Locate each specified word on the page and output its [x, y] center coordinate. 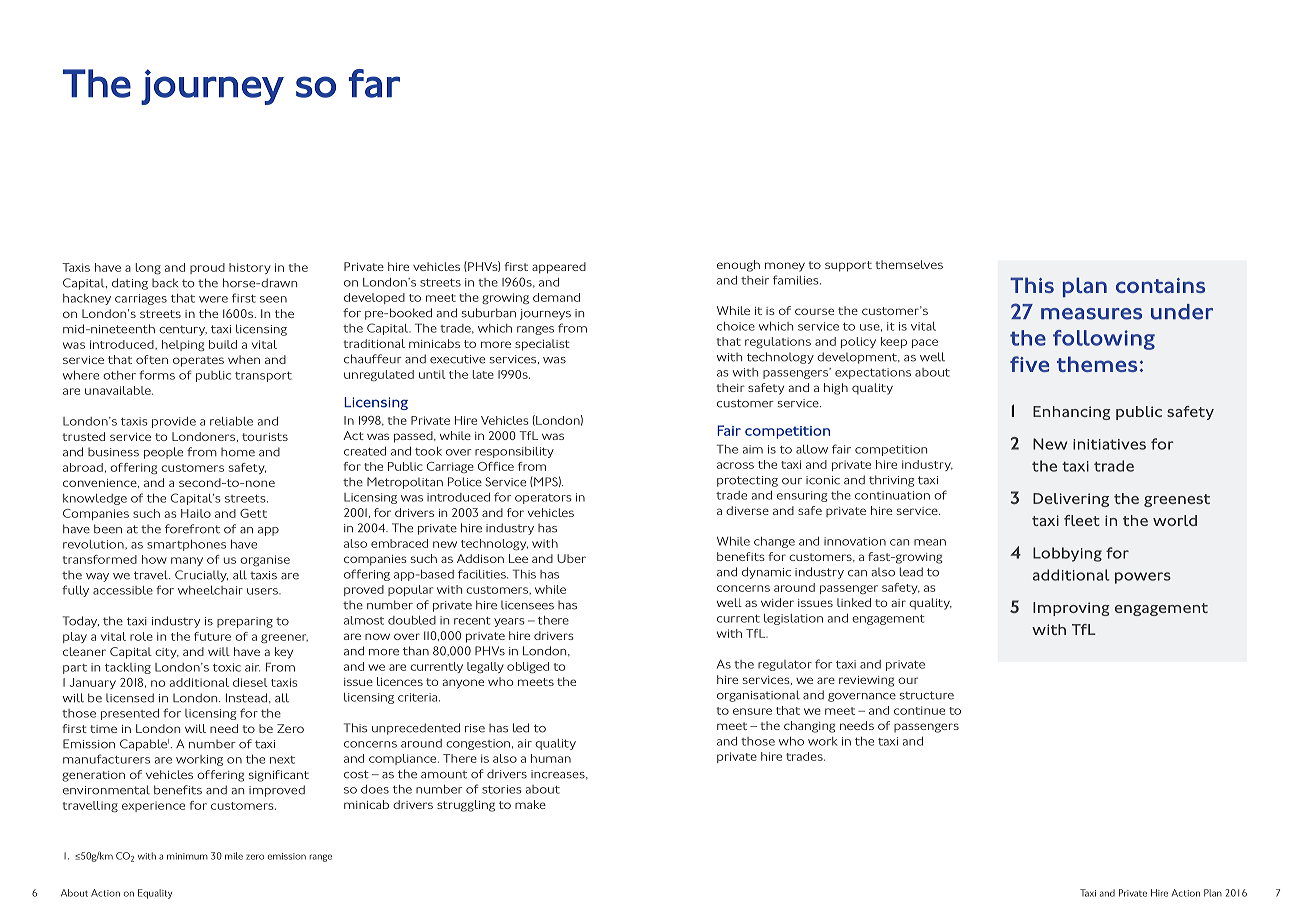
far [374, 83]
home [238, 452]
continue [919, 710]
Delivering [1071, 500]
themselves [909, 264]
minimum [187, 856]
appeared [559, 268]
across [735, 465]
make [530, 804]
